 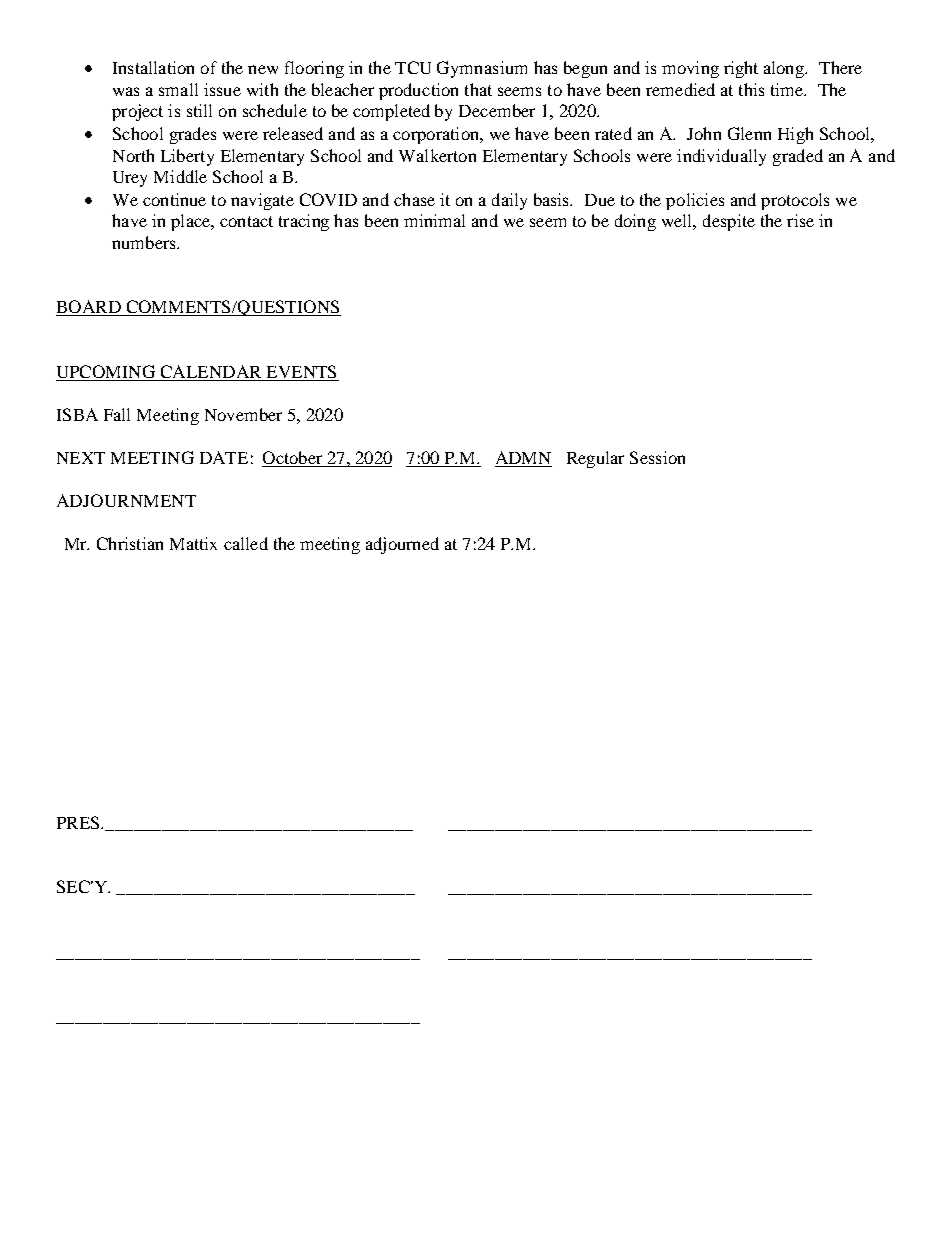 What do you see at coordinates (301, 371) in the screenshot?
I see `EVENTS` at bounding box center [301, 371].
